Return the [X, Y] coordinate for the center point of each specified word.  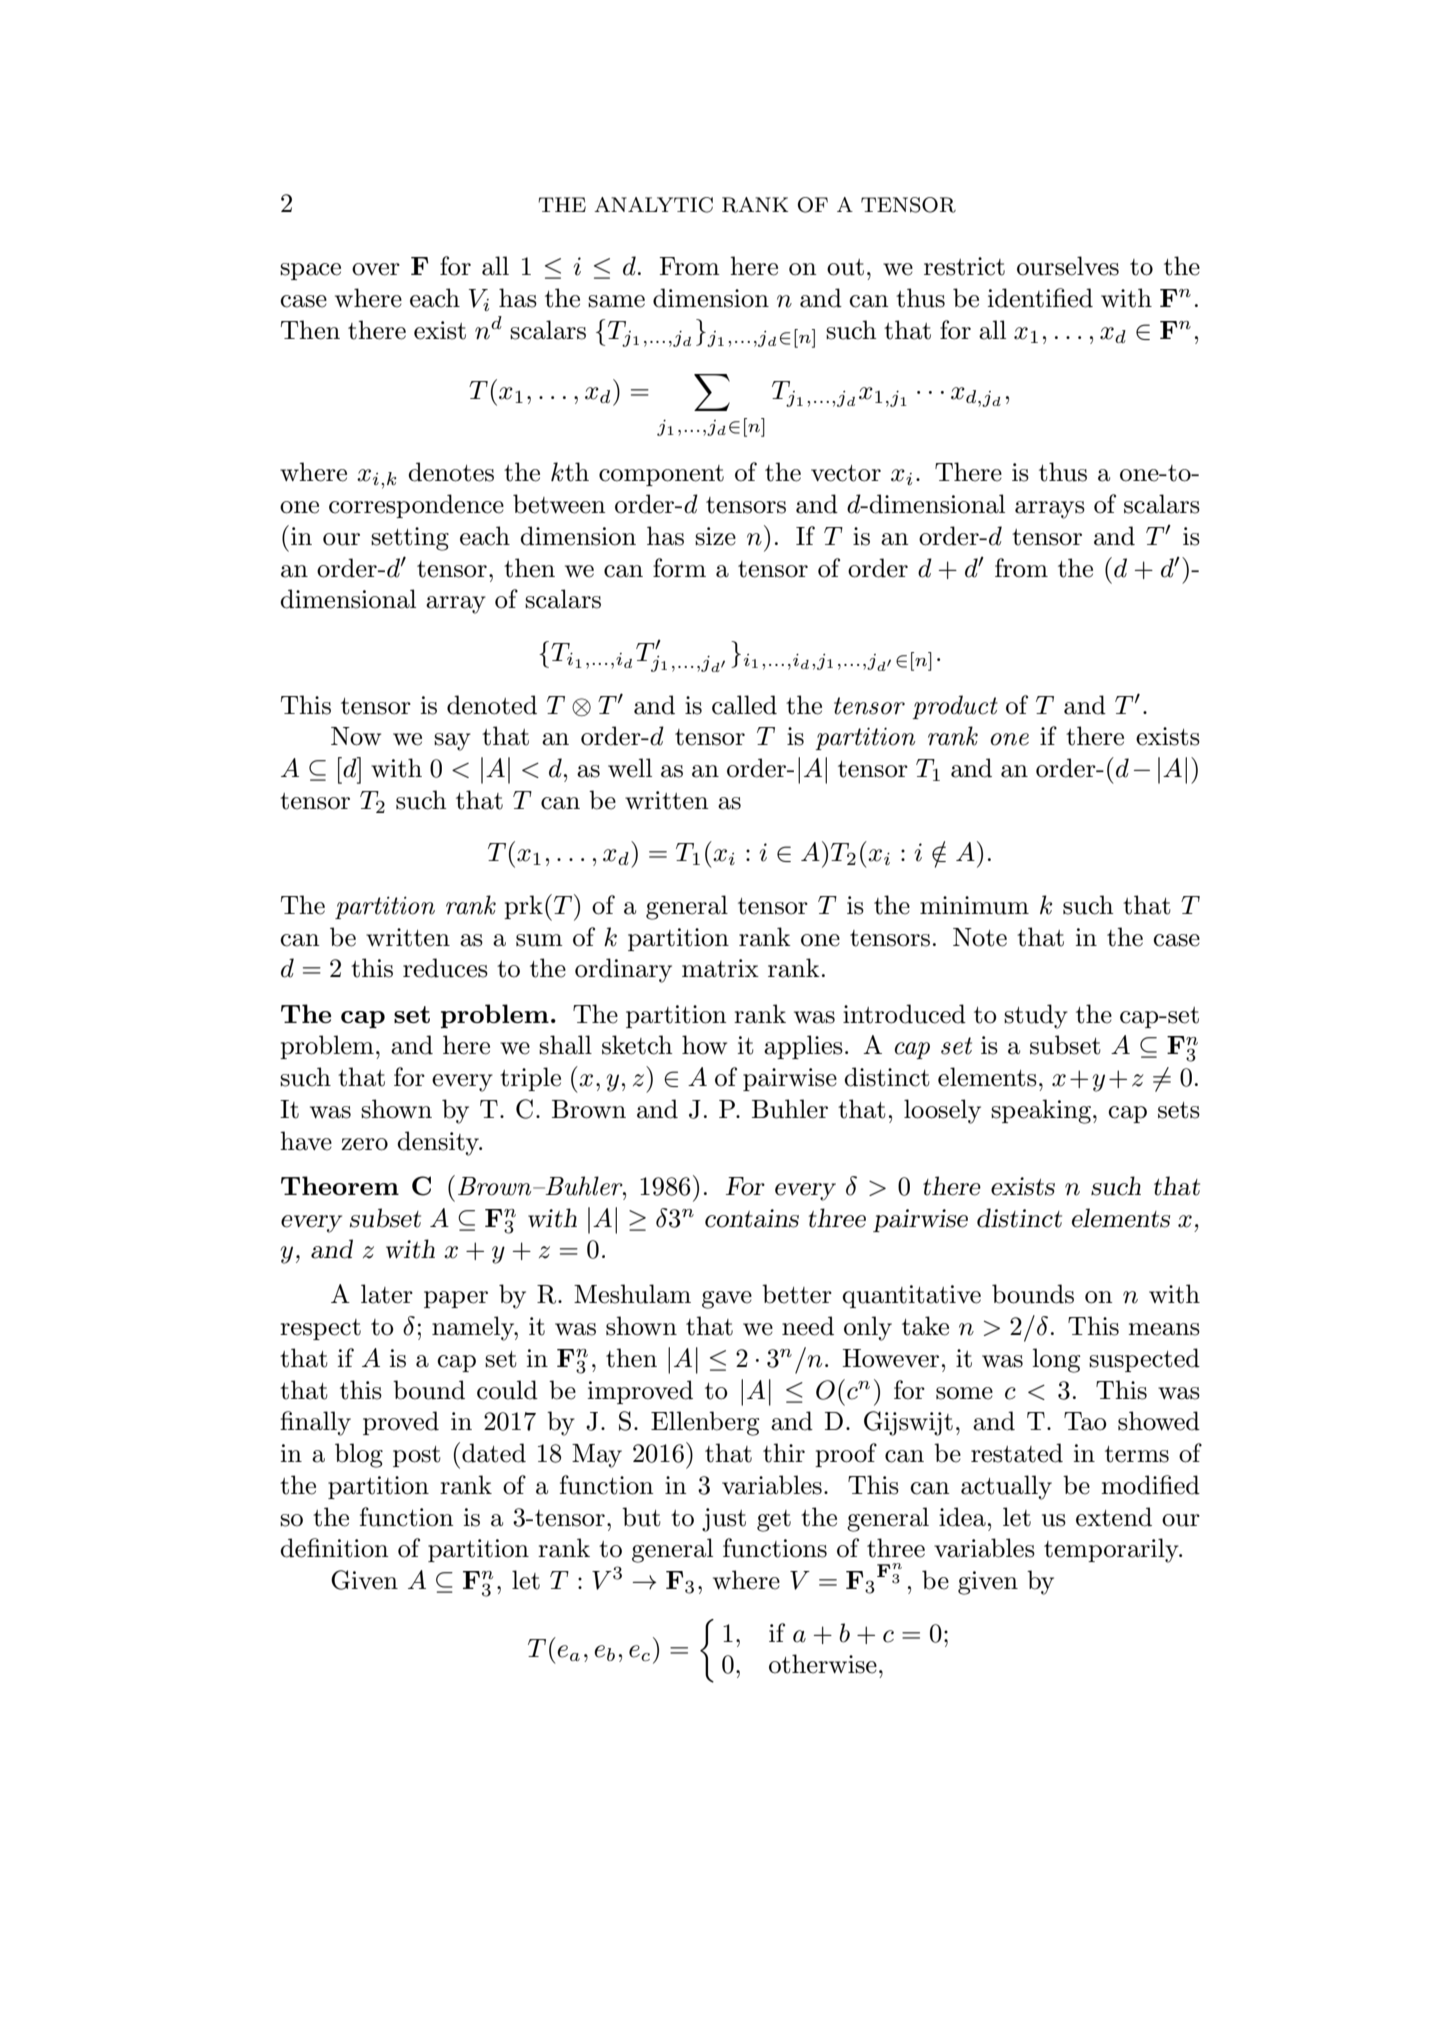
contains [752, 1218]
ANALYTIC [653, 205]
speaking [1041, 1111]
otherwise [823, 1664]
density [439, 1143]
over [376, 269]
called [744, 705]
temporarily [1112, 1550]
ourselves [1068, 266]
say [452, 742]
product [955, 707]
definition [334, 1548]
